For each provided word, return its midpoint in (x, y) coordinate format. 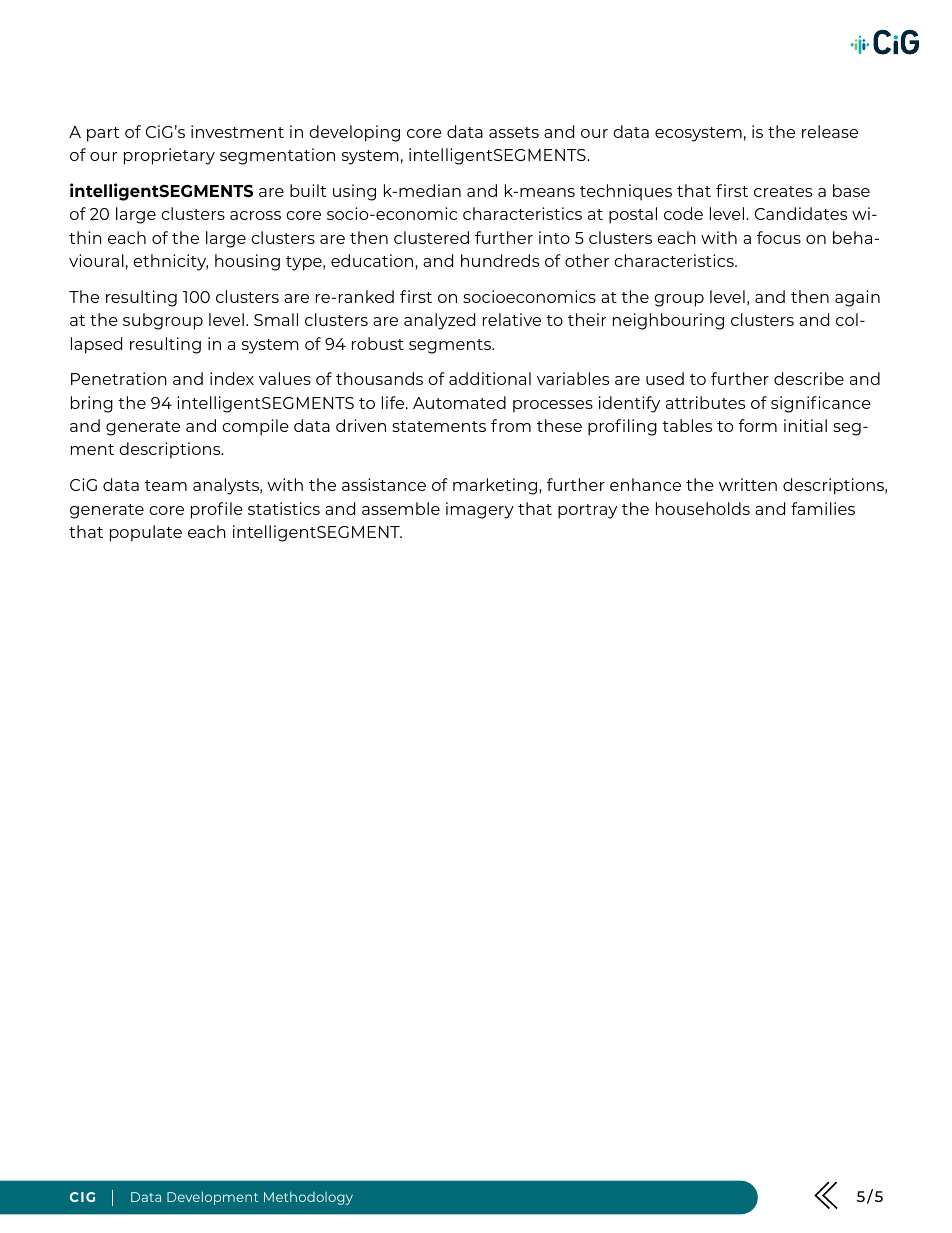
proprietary (169, 156)
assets (514, 132)
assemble (401, 508)
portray (587, 511)
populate (146, 533)
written (748, 484)
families (823, 508)
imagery (480, 510)
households (703, 508)
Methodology (308, 1198)
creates (783, 191)
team (166, 485)
